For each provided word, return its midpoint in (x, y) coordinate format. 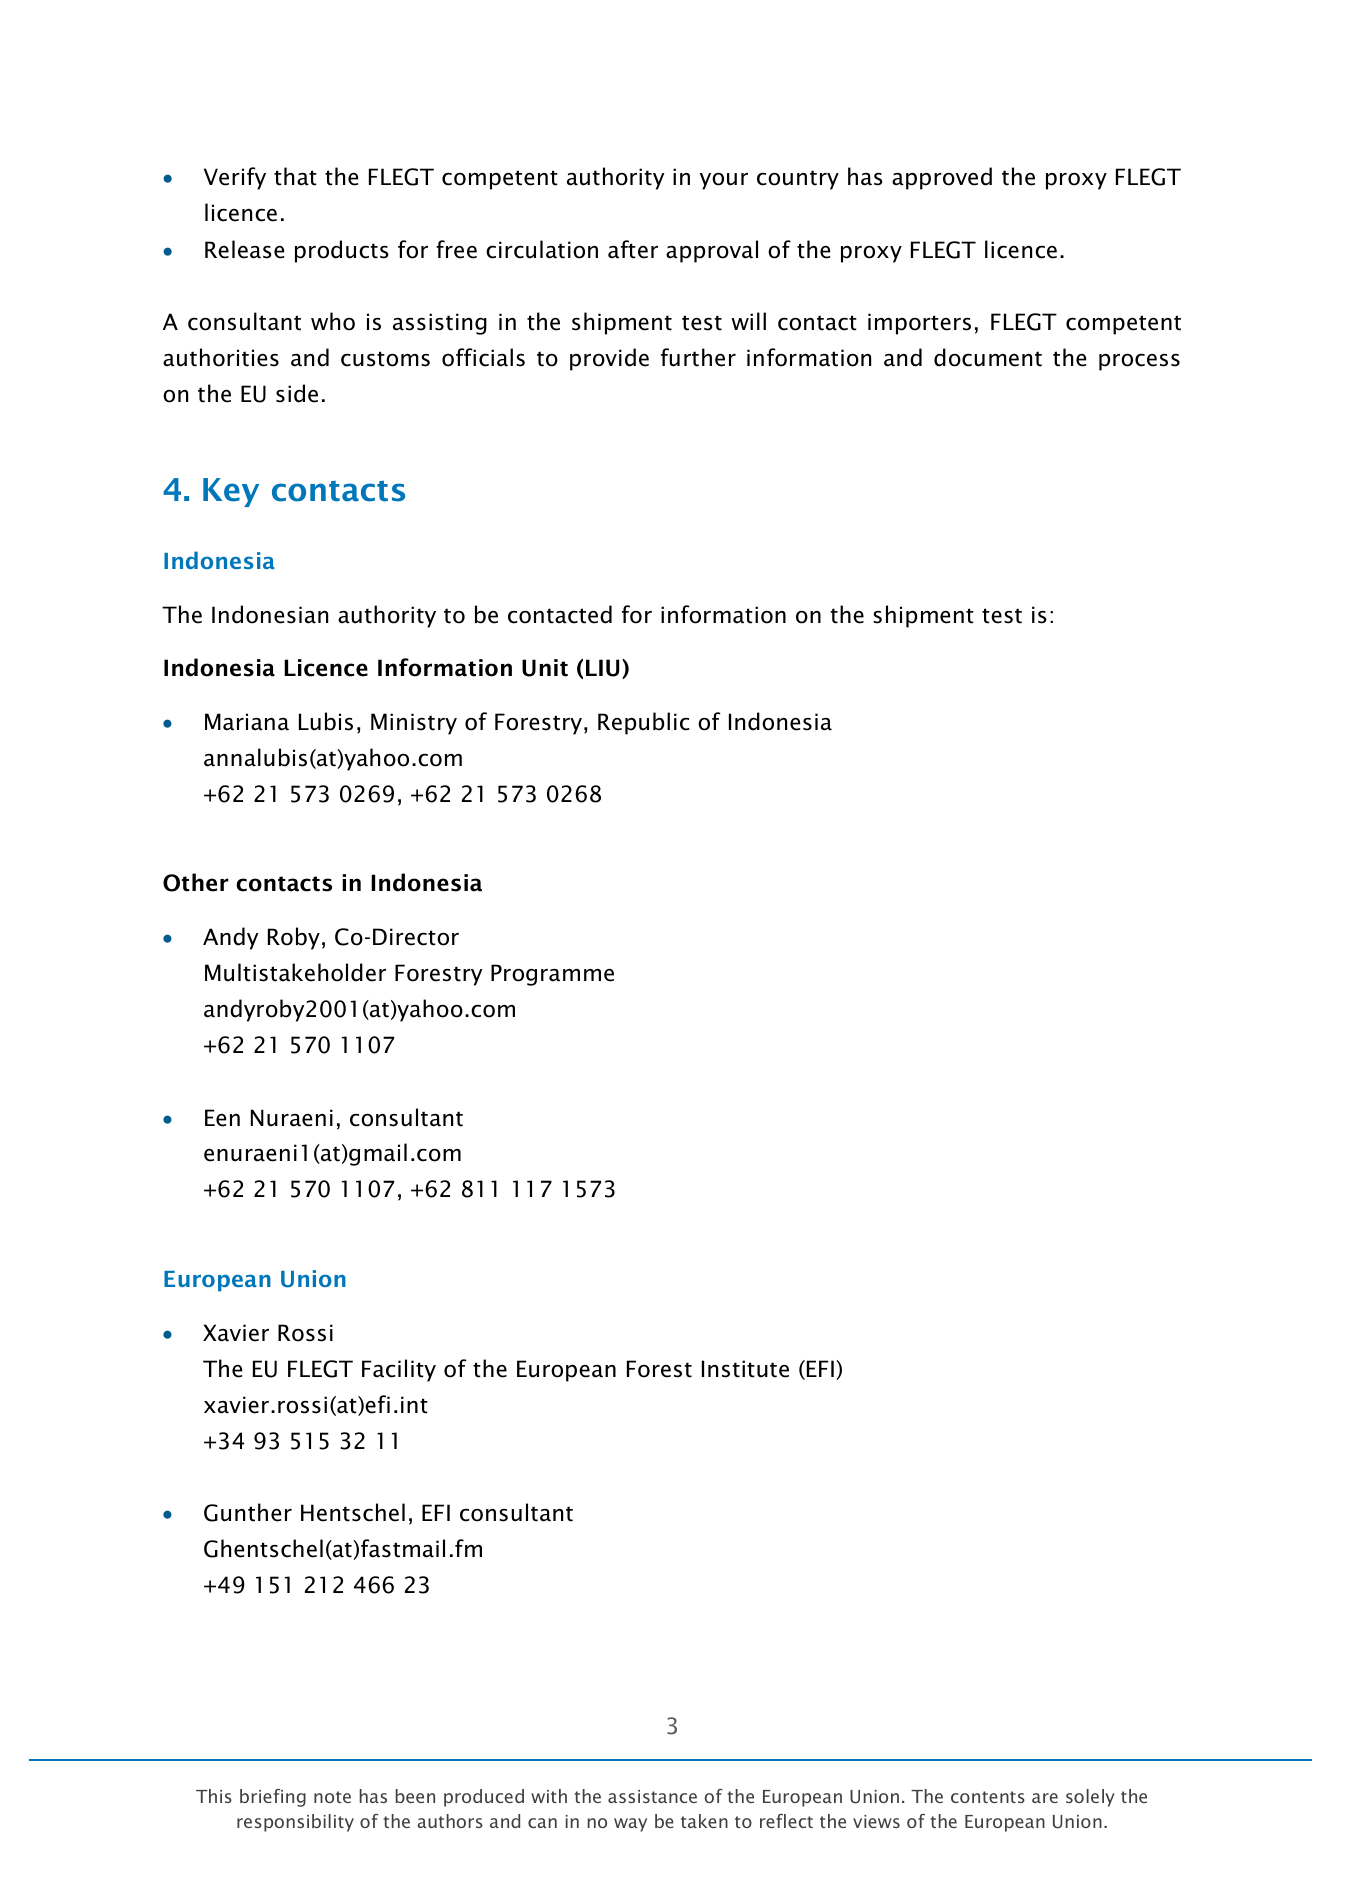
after (633, 249)
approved (942, 178)
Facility (399, 1370)
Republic (644, 723)
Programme (552, 975)
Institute (745, 1369)
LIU (602, 668)
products (342, 251)
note (332, 1797)
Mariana (247, 722)
